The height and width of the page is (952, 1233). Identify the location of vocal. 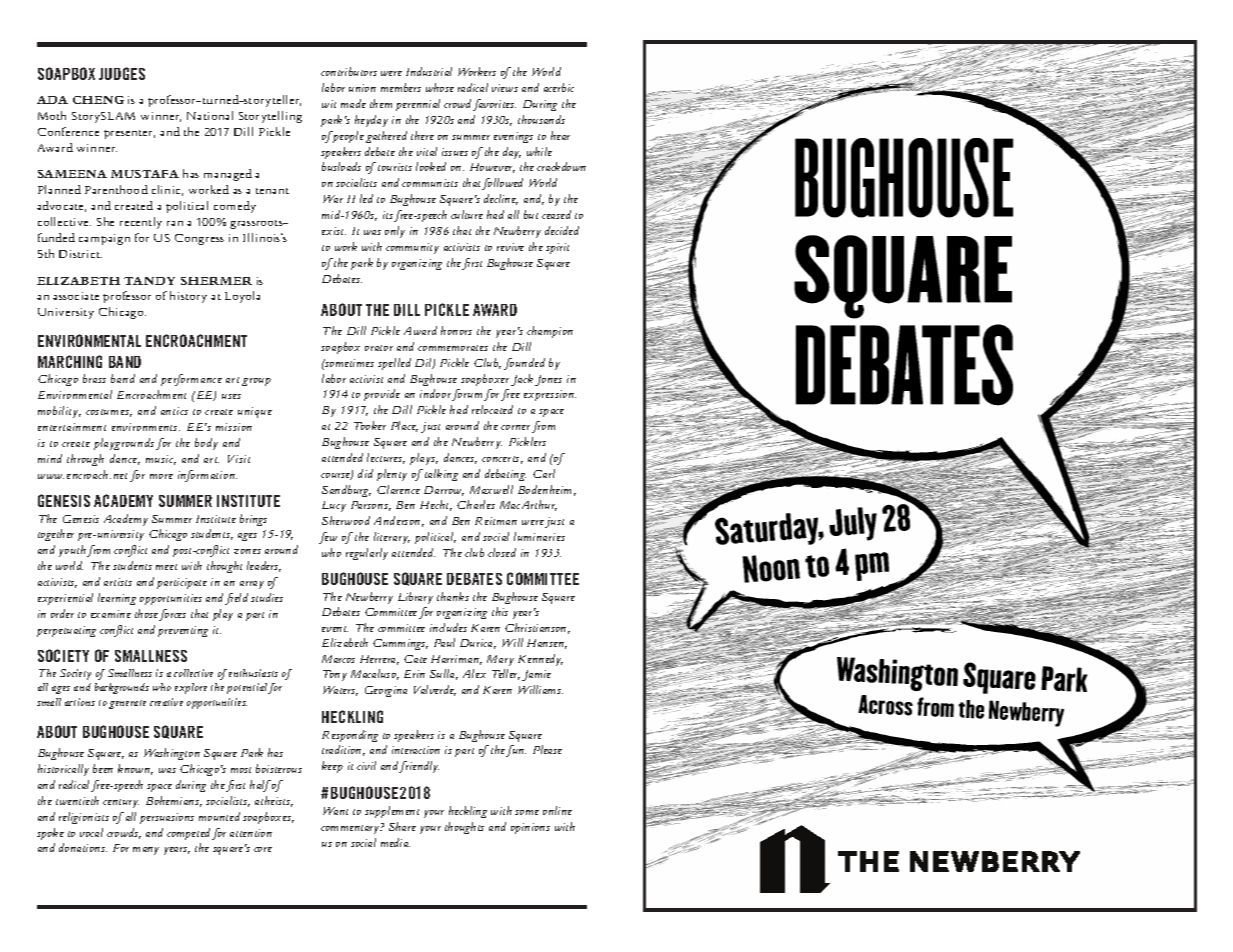
(91, 832).
